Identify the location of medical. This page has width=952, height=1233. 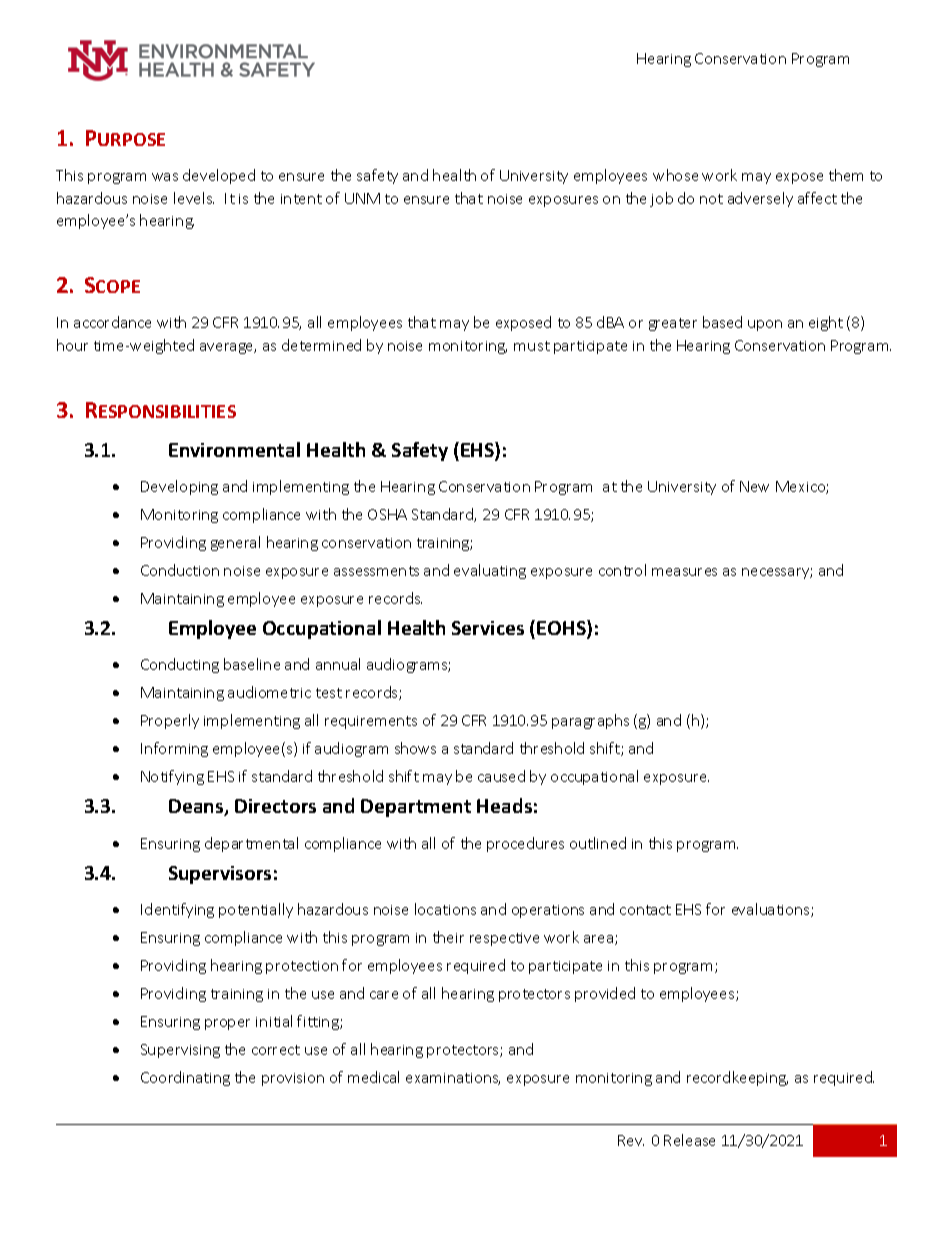
(373, 1077).
